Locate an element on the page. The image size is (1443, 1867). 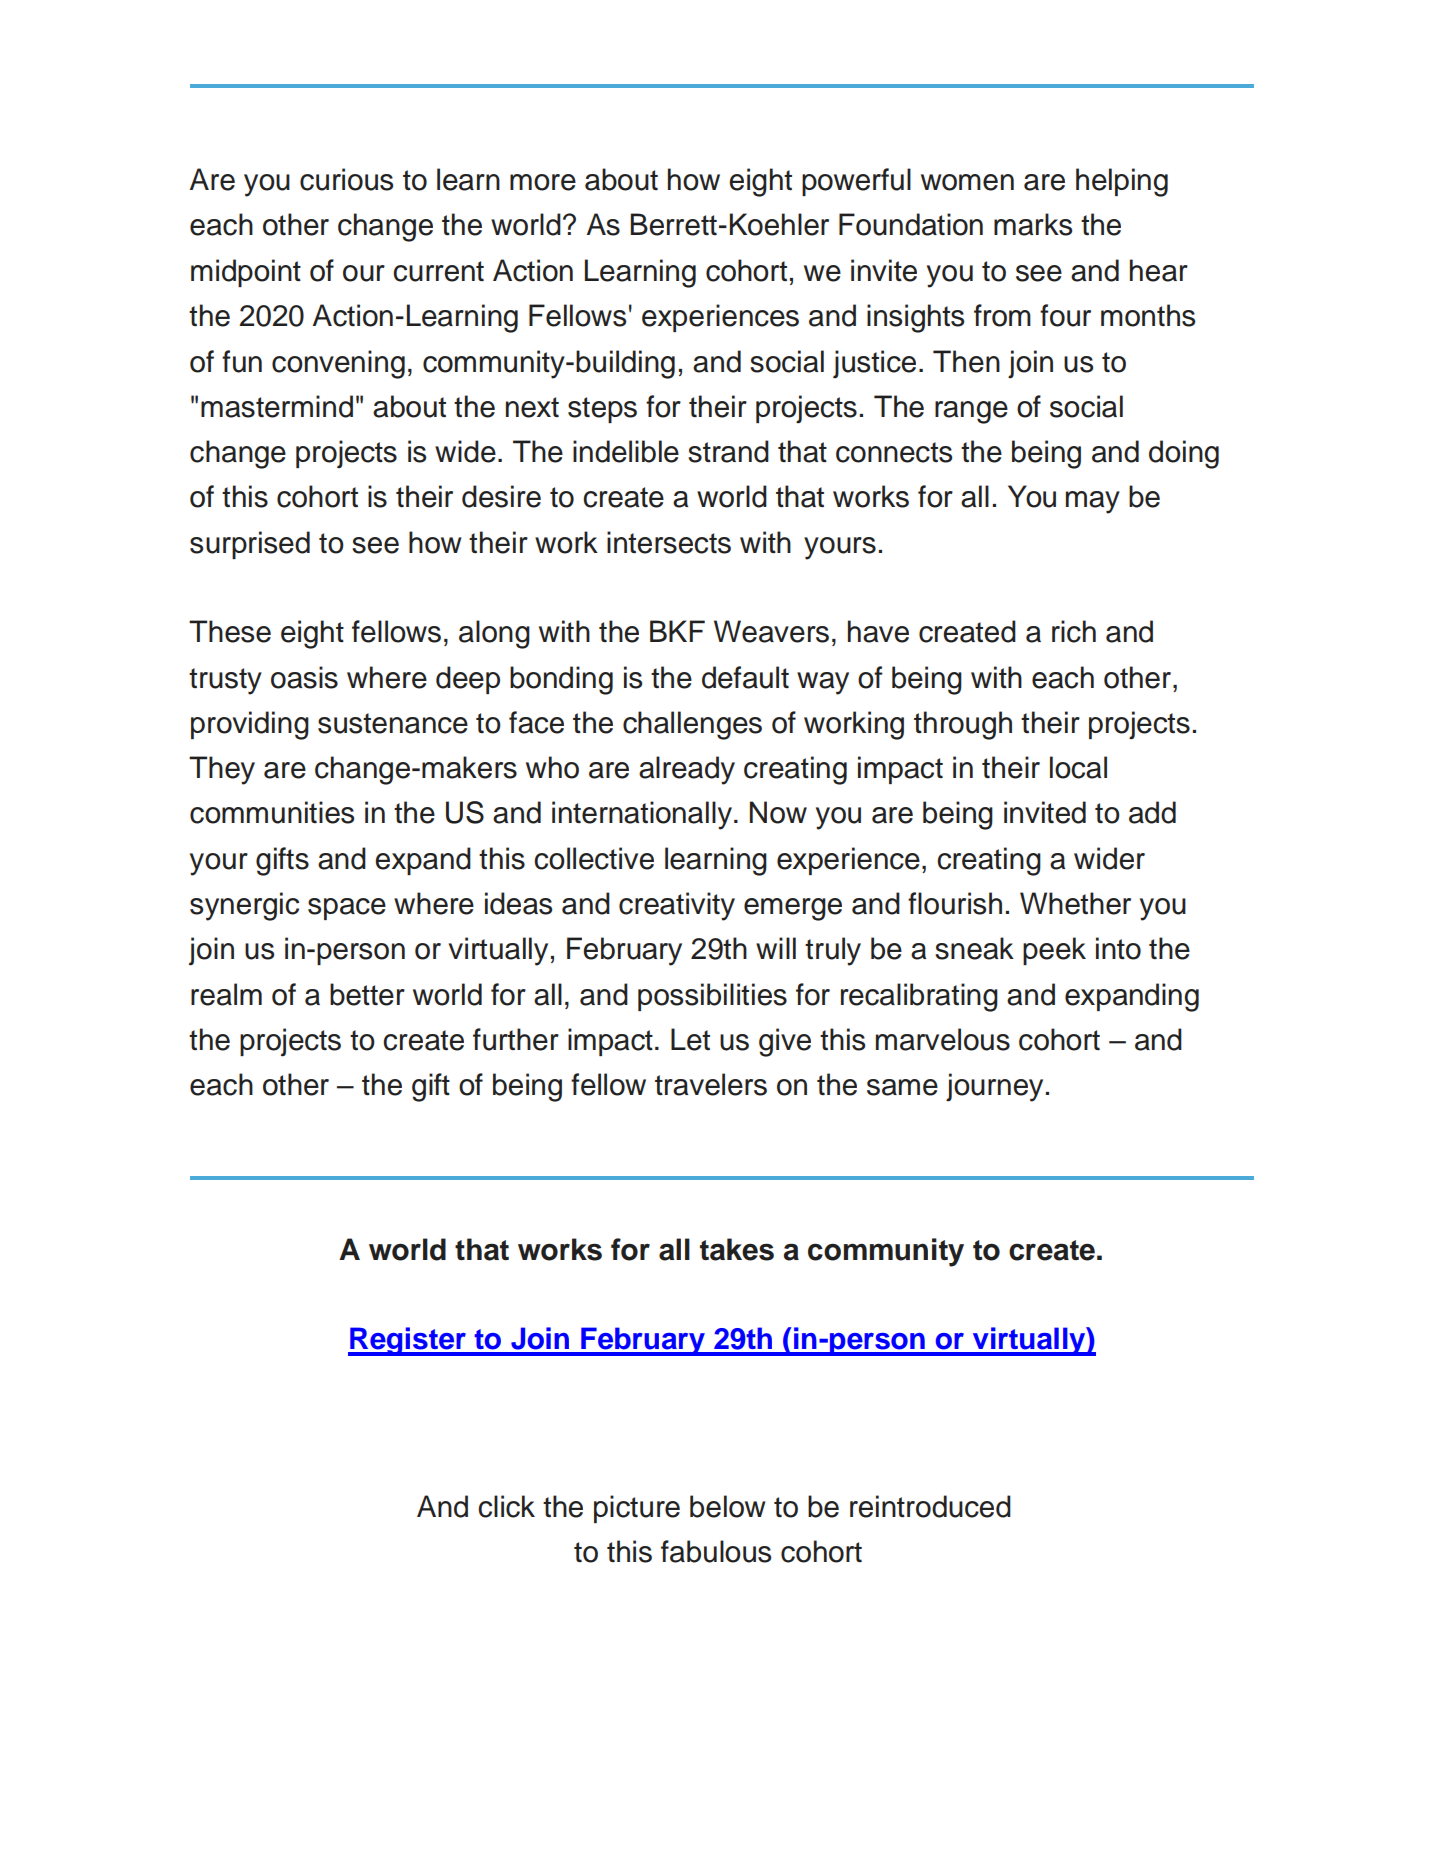
creativity is located at coordinates (677, 906).
